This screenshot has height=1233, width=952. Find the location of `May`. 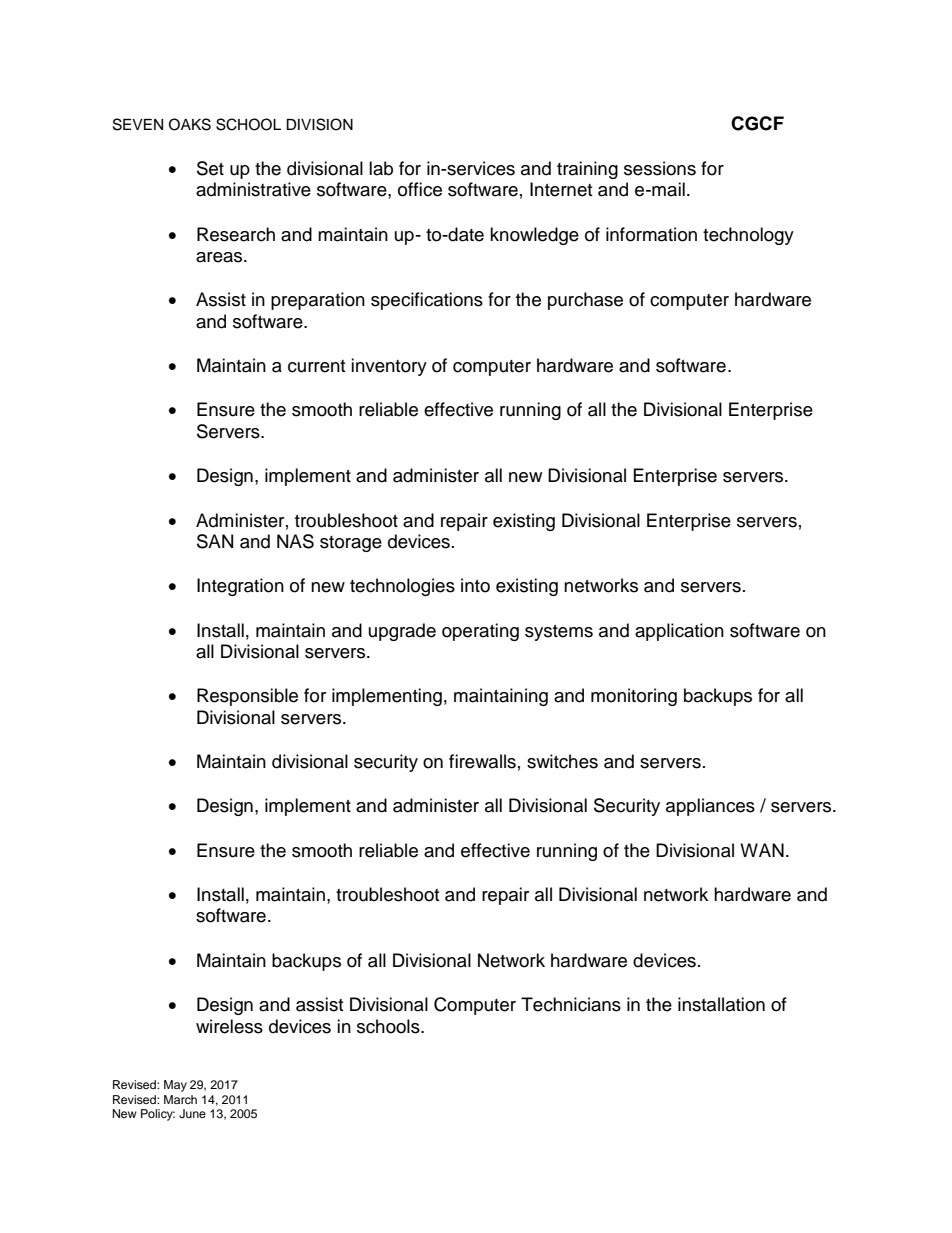

May is located at coordinates (175, 1086).
